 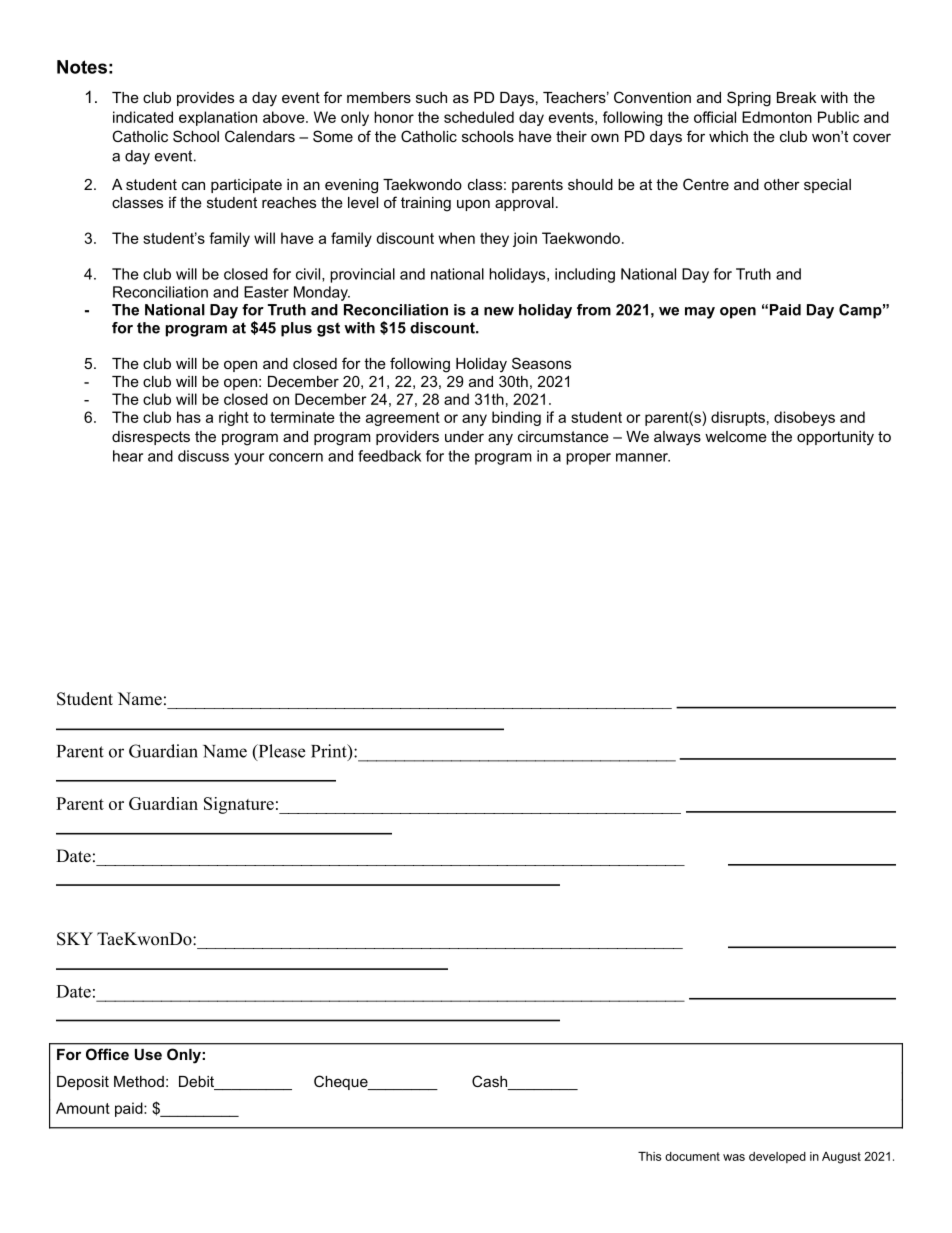 What do you see at coordinates (280, 752) in the screenshot?
I see `Please` at bounding box center [280, 752].
